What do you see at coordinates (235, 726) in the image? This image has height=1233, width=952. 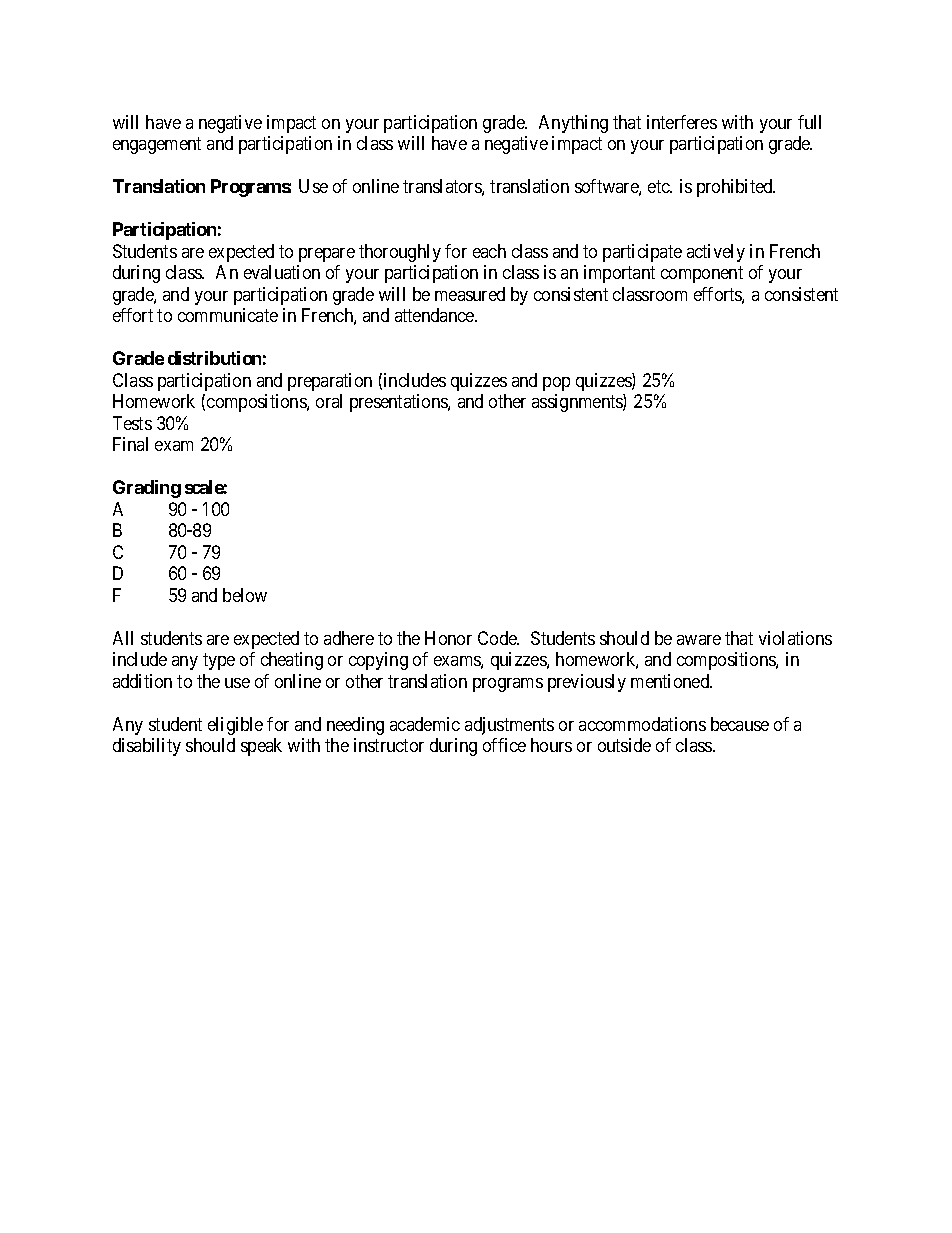 I see `eligible` at bounding box center [235, 726].
